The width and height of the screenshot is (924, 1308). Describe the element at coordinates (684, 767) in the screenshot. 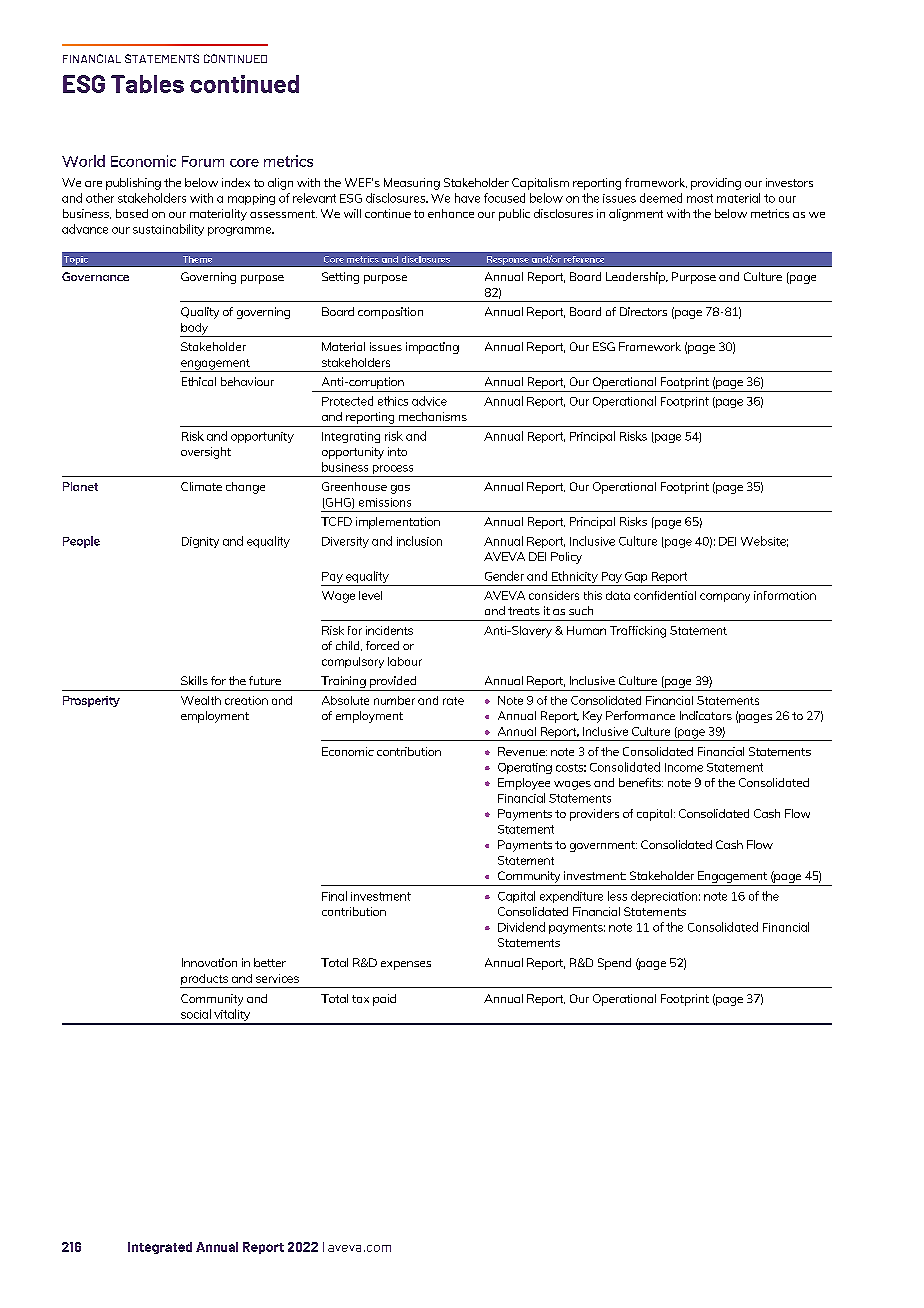

I see `Income` at that location.
